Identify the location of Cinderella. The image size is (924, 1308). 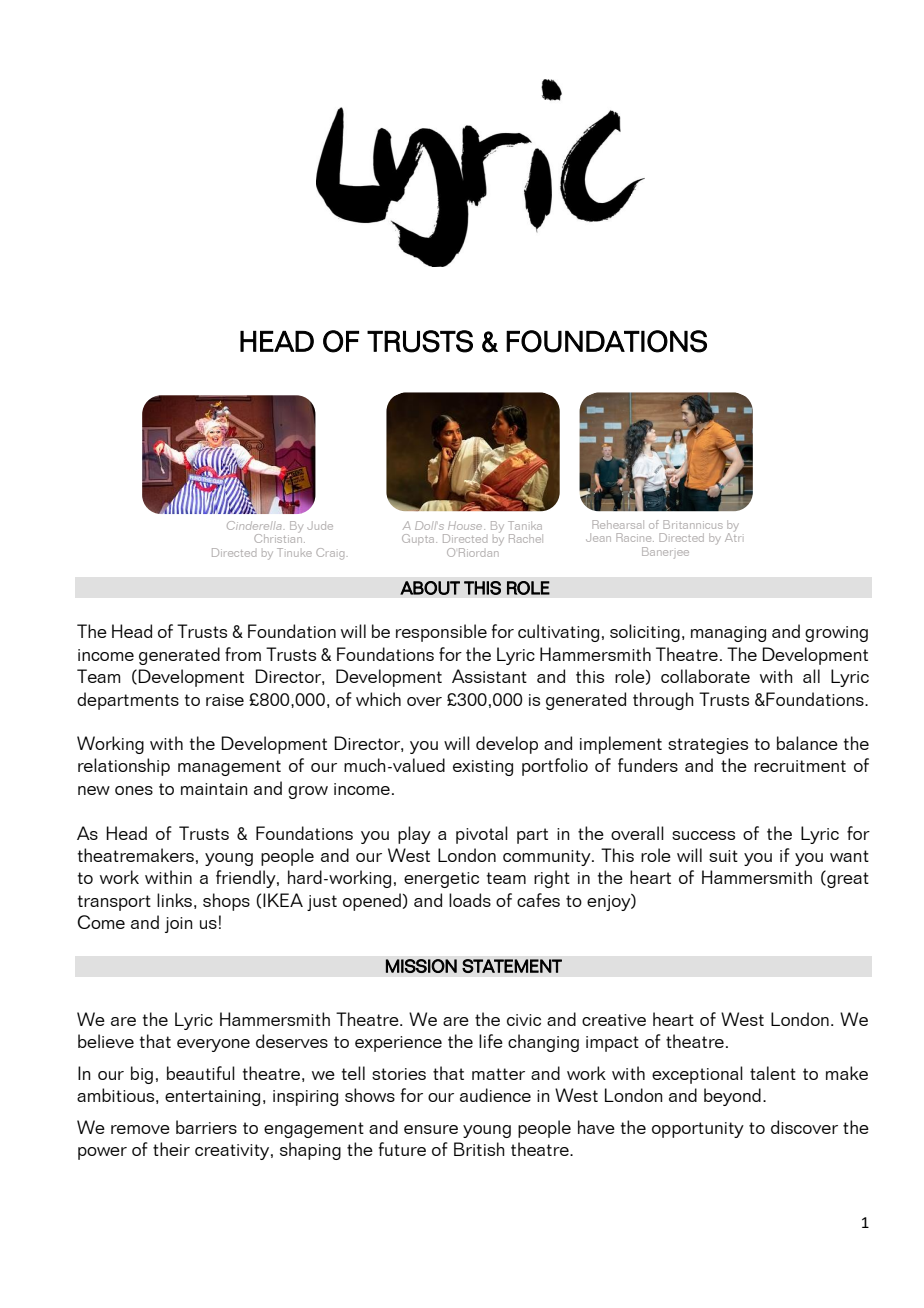
(254, 525).
